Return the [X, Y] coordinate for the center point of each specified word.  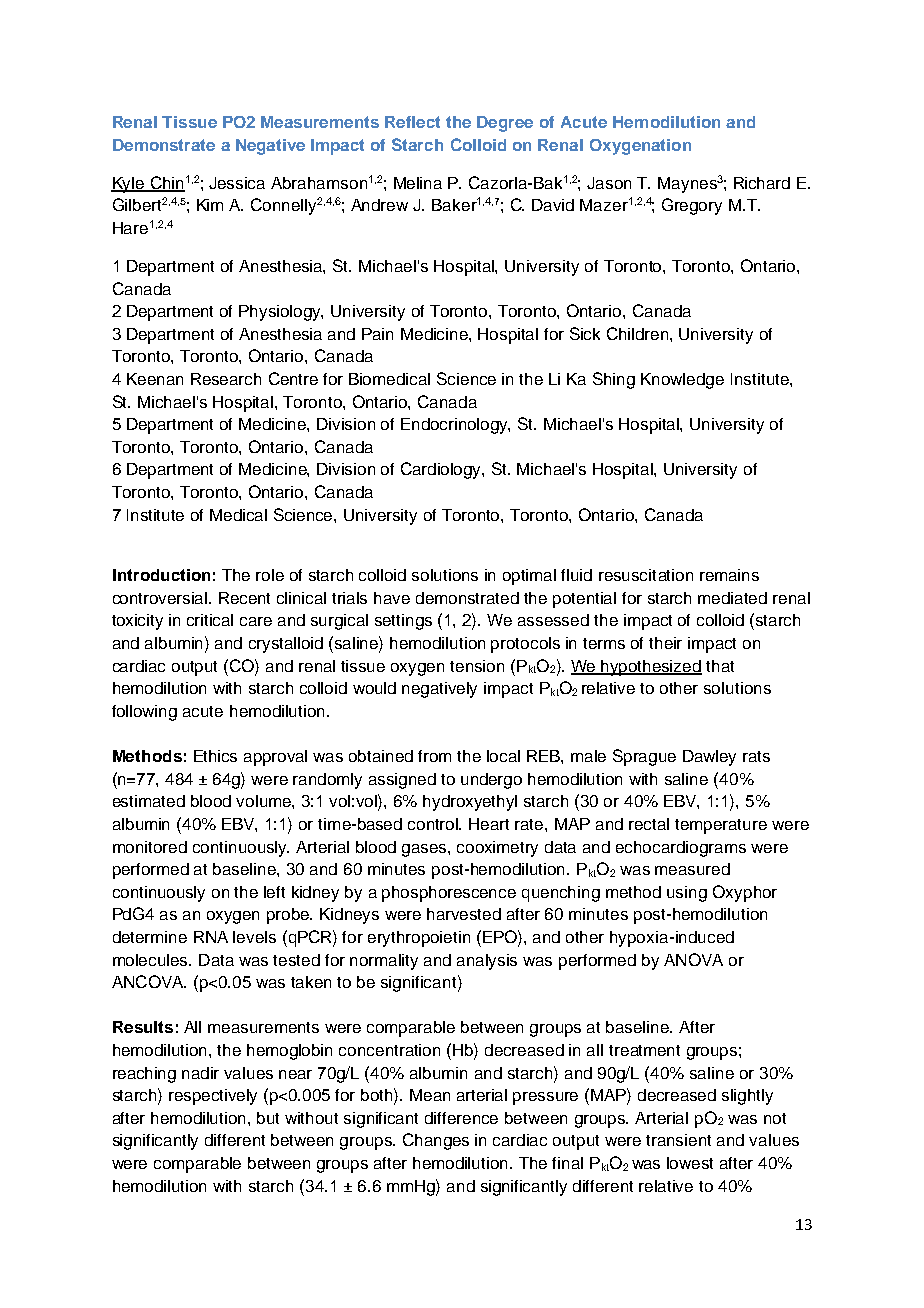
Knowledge [682, 381]
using [687, 894]
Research [226, 379]
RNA [211, 937]
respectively [213, 1097]
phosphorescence [449, 894]
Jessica [237, 183]
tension [477, 666]
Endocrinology [455, 426]
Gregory [692, 206]
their [665, 643]
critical [210, 620]
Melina [418, 183]
